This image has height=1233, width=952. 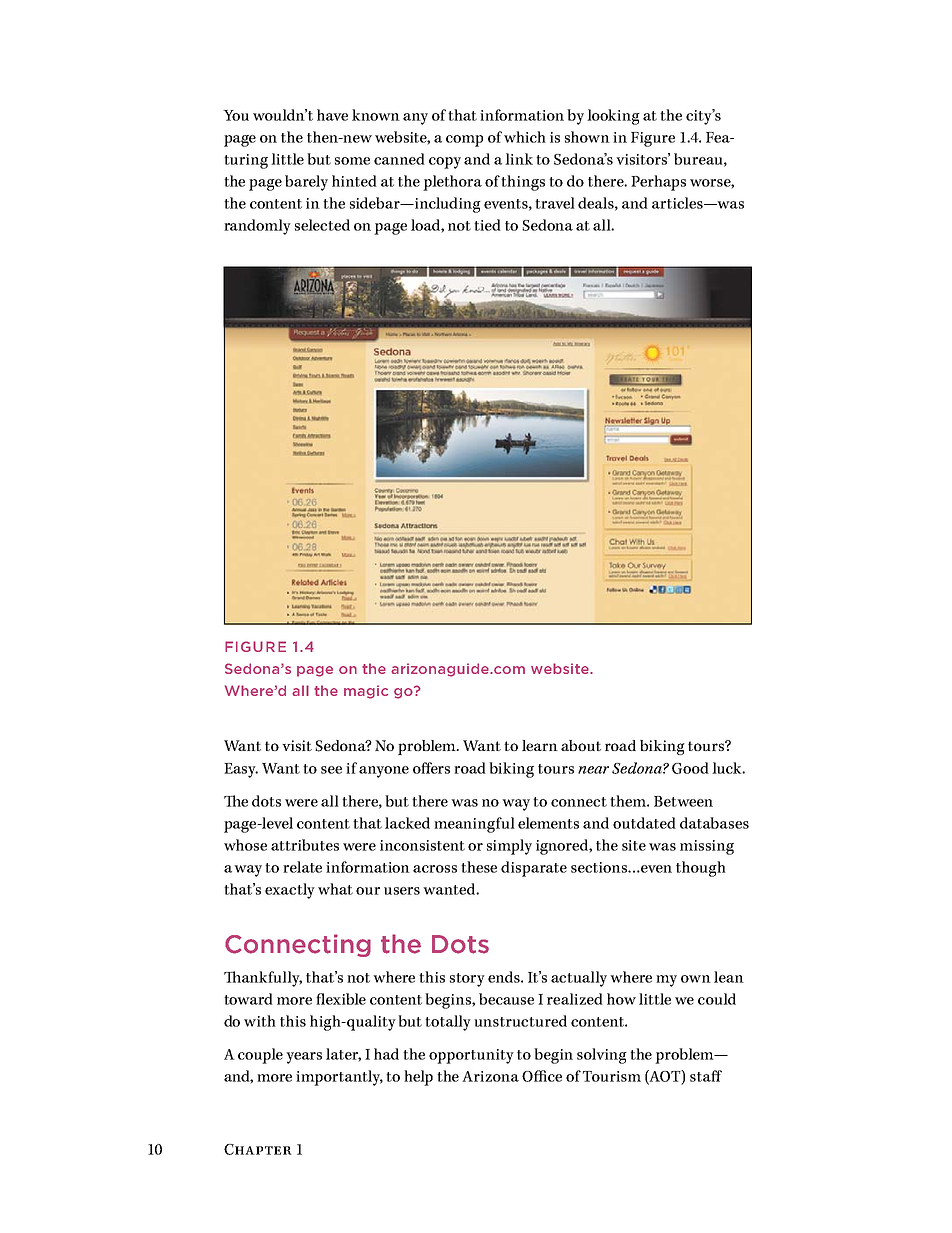 What do you see at coordinates (366, 692) in the image?
I see `magic` at bounding box center [366, 692].
